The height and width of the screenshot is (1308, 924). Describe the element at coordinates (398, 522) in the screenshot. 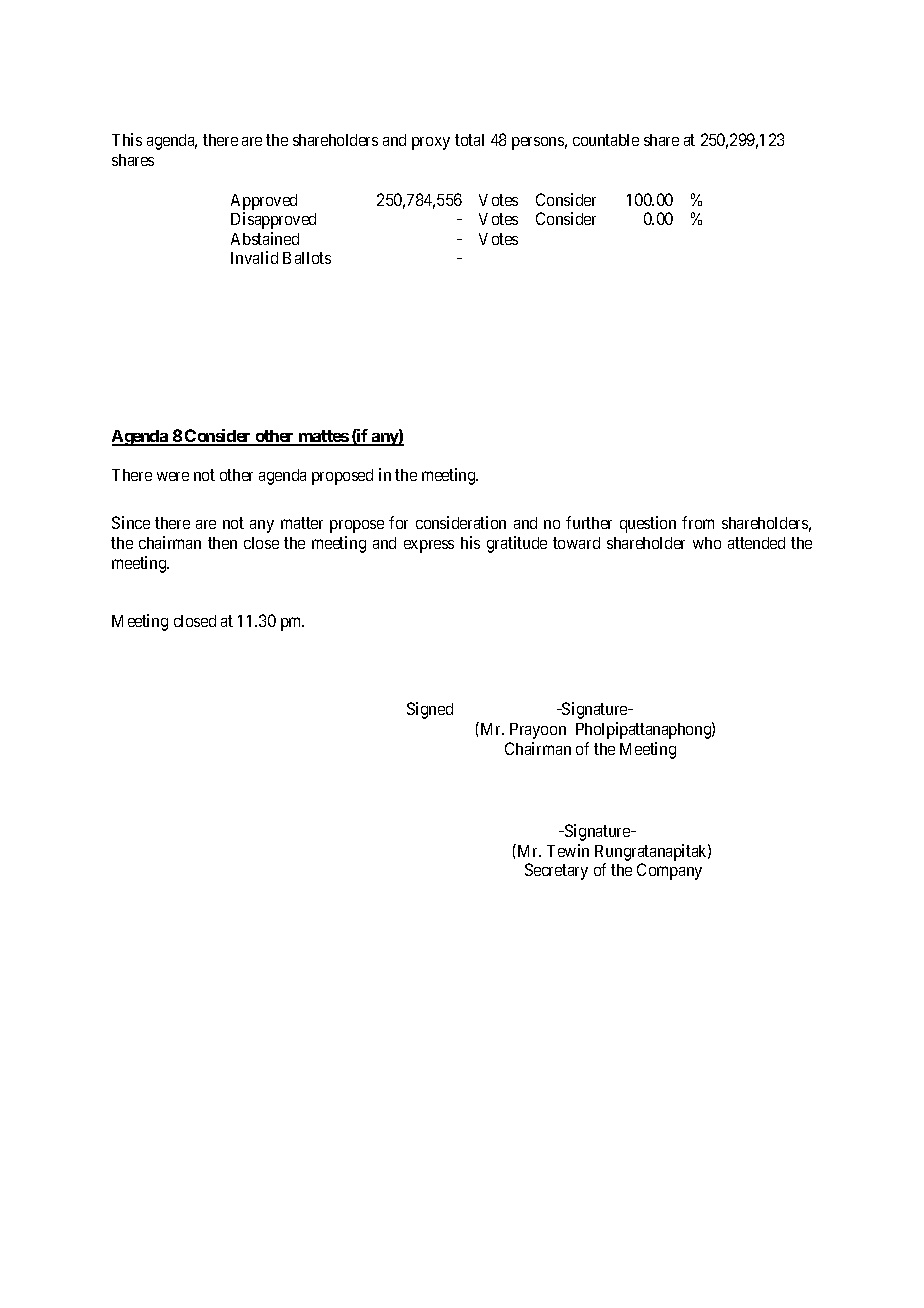

I see `for` at that location.
